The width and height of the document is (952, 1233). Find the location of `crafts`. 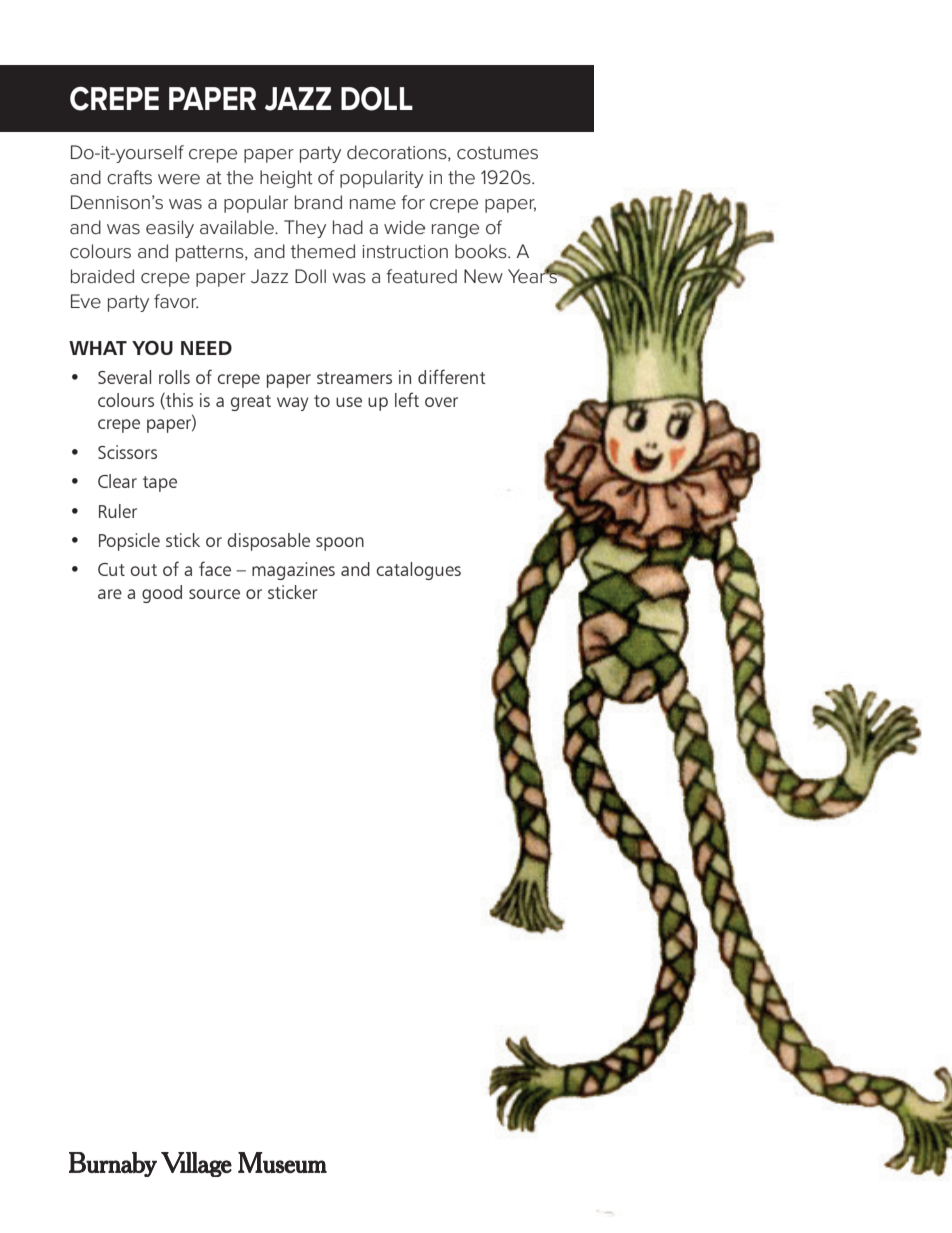

crafts is located at coordinates (129, 177).
